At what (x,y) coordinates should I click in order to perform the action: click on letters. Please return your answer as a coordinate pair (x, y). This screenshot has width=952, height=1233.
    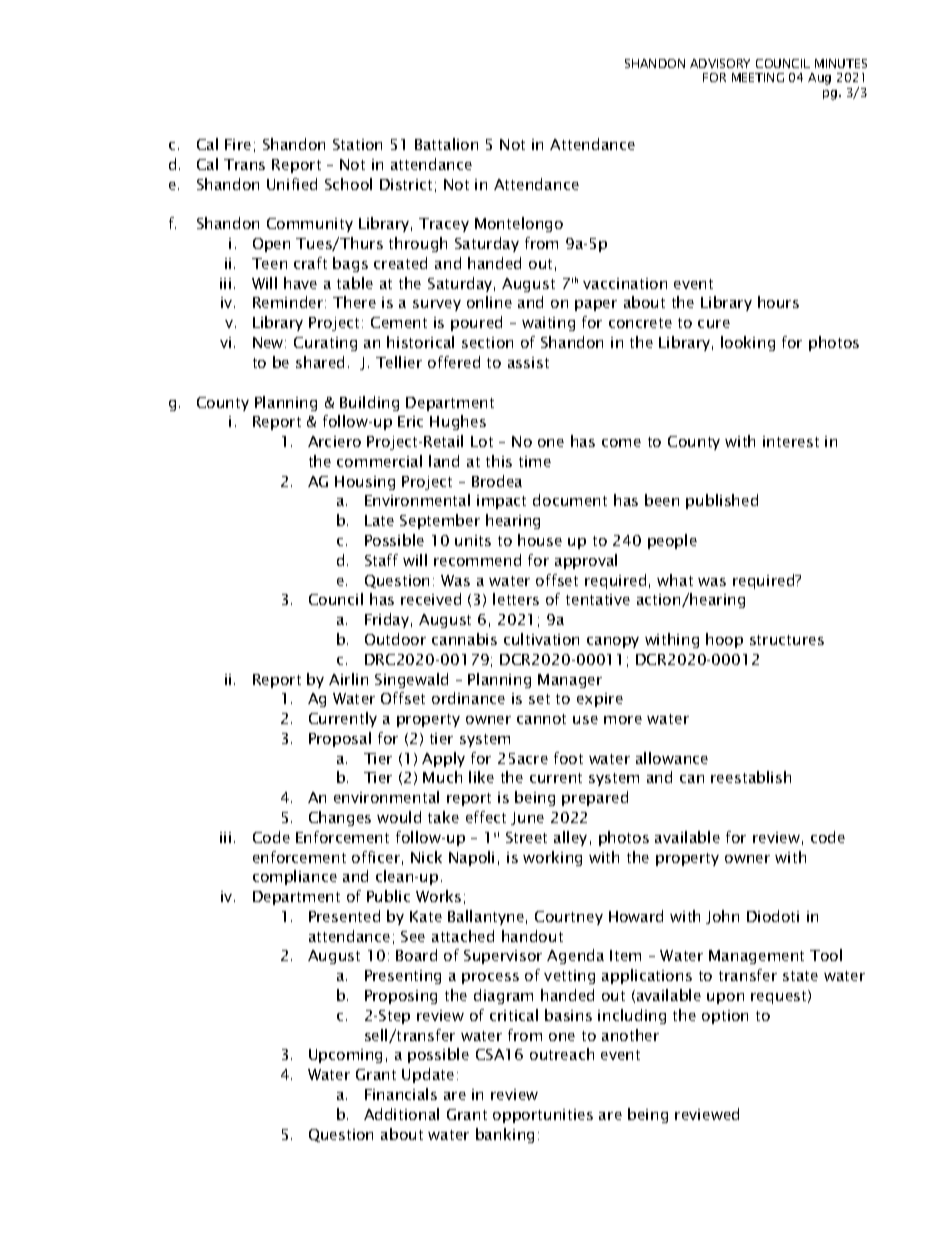
    Looking at the image, I should click on (516, 599).
